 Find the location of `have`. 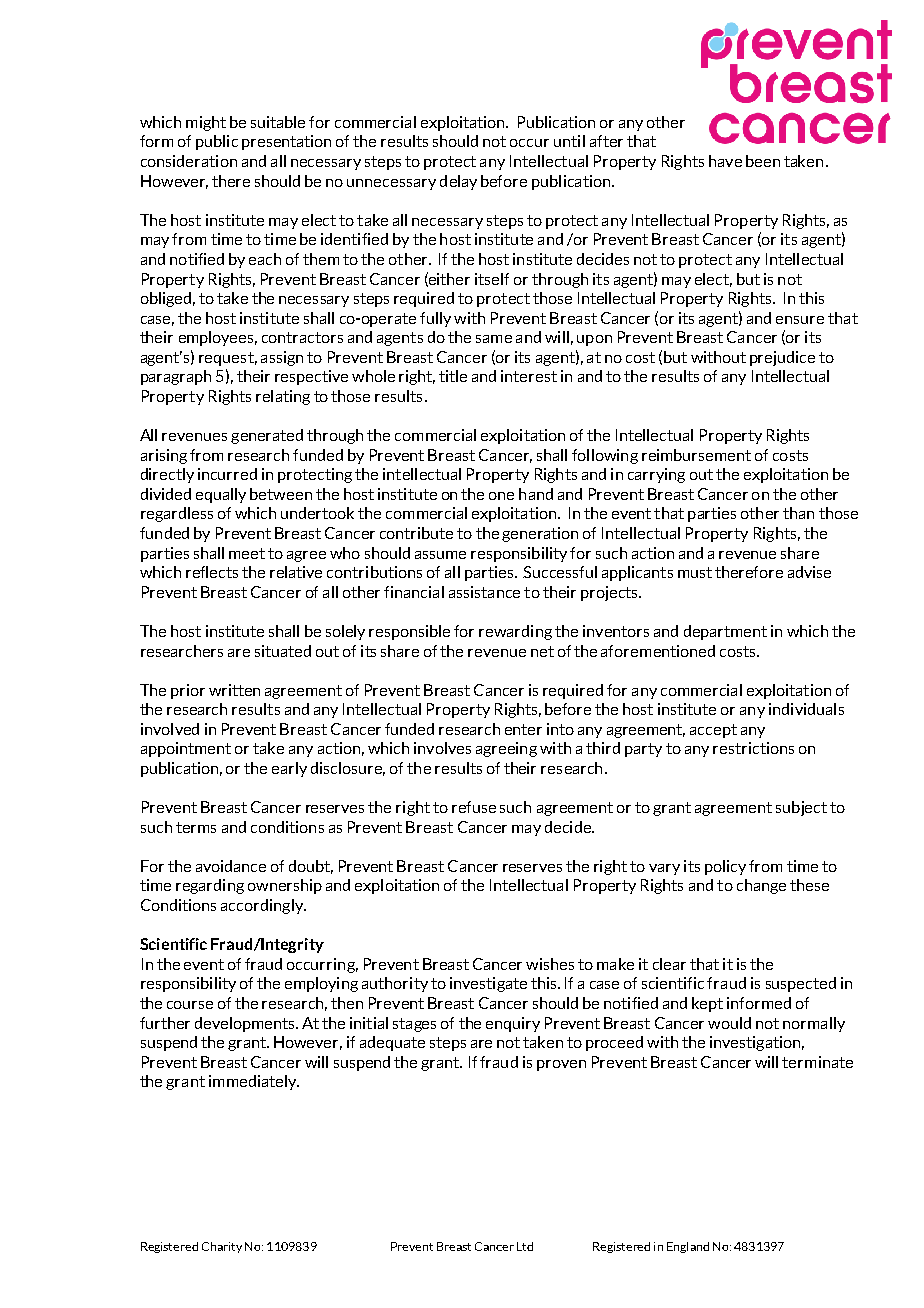

have is located at coordinates (725, 161).
